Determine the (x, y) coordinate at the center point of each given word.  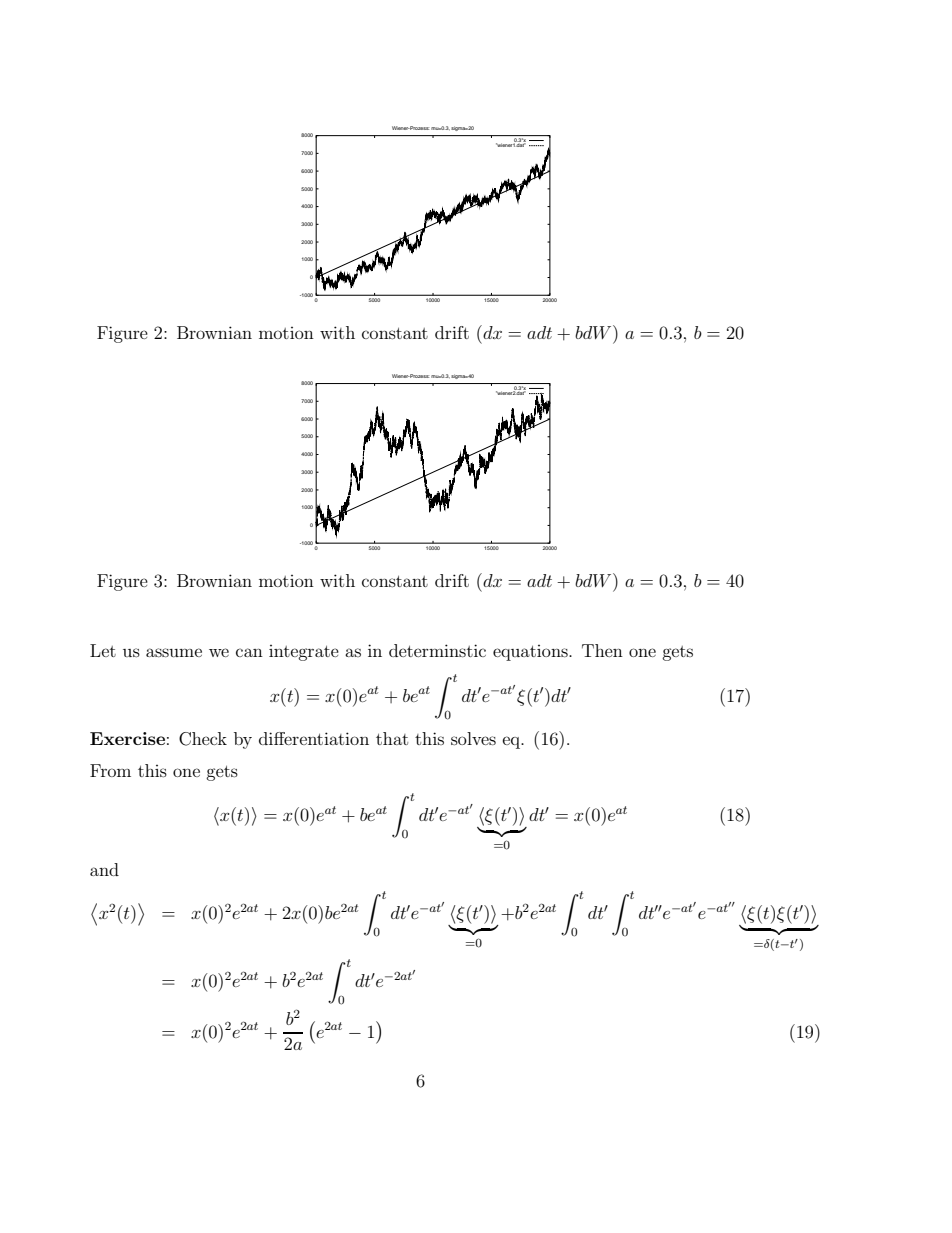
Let (103, 650)
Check (203, 739)
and (104, 869)
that (392, 738)
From (110, 770)
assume (174, 652)
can (249, 652)
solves (473, 738)
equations (531, 653)
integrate (304, 653)
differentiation (314, 738)
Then (602, 650)
